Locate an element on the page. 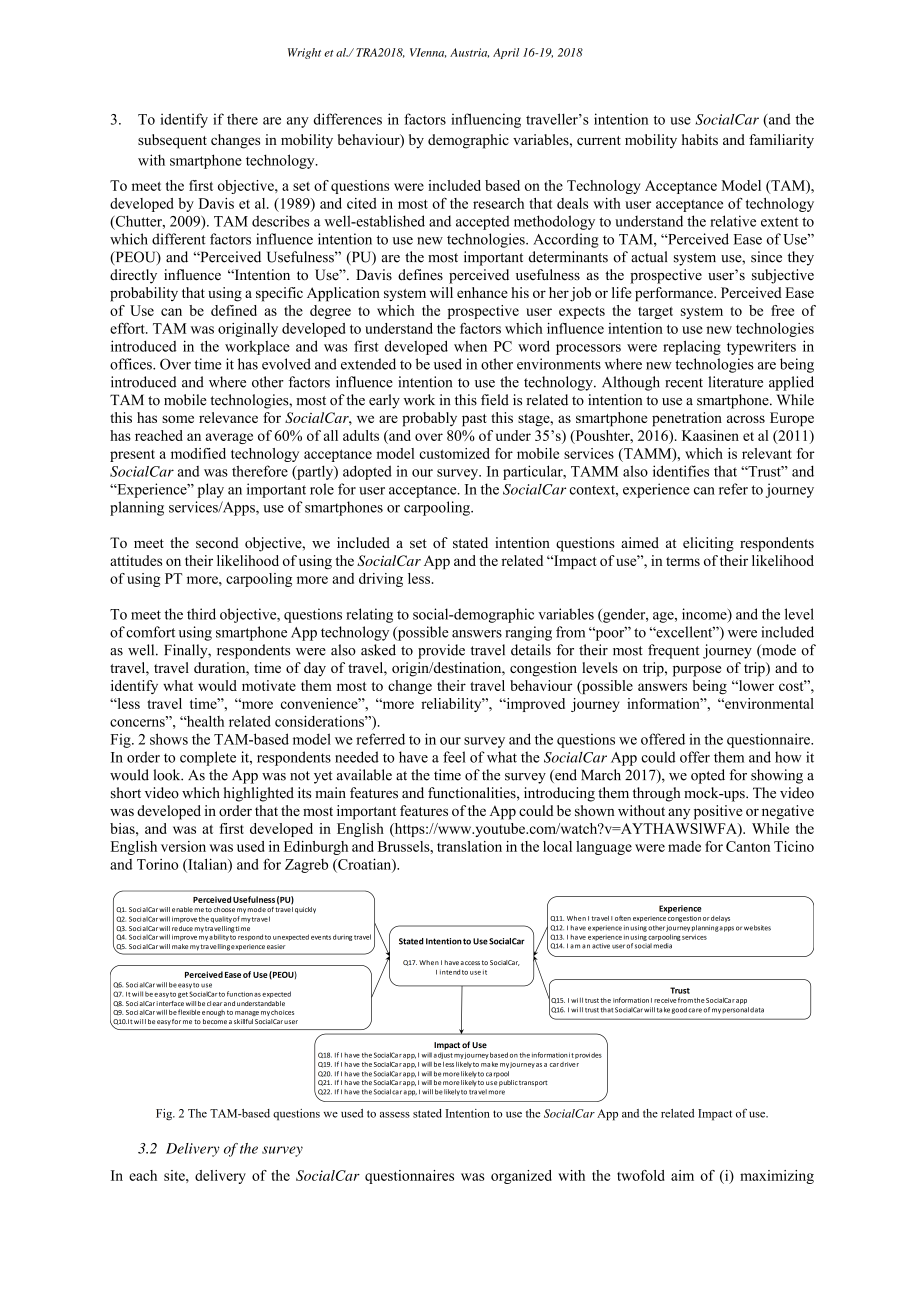 This image has height=1308, width=924. habits is located at coordinates (700, 139).
